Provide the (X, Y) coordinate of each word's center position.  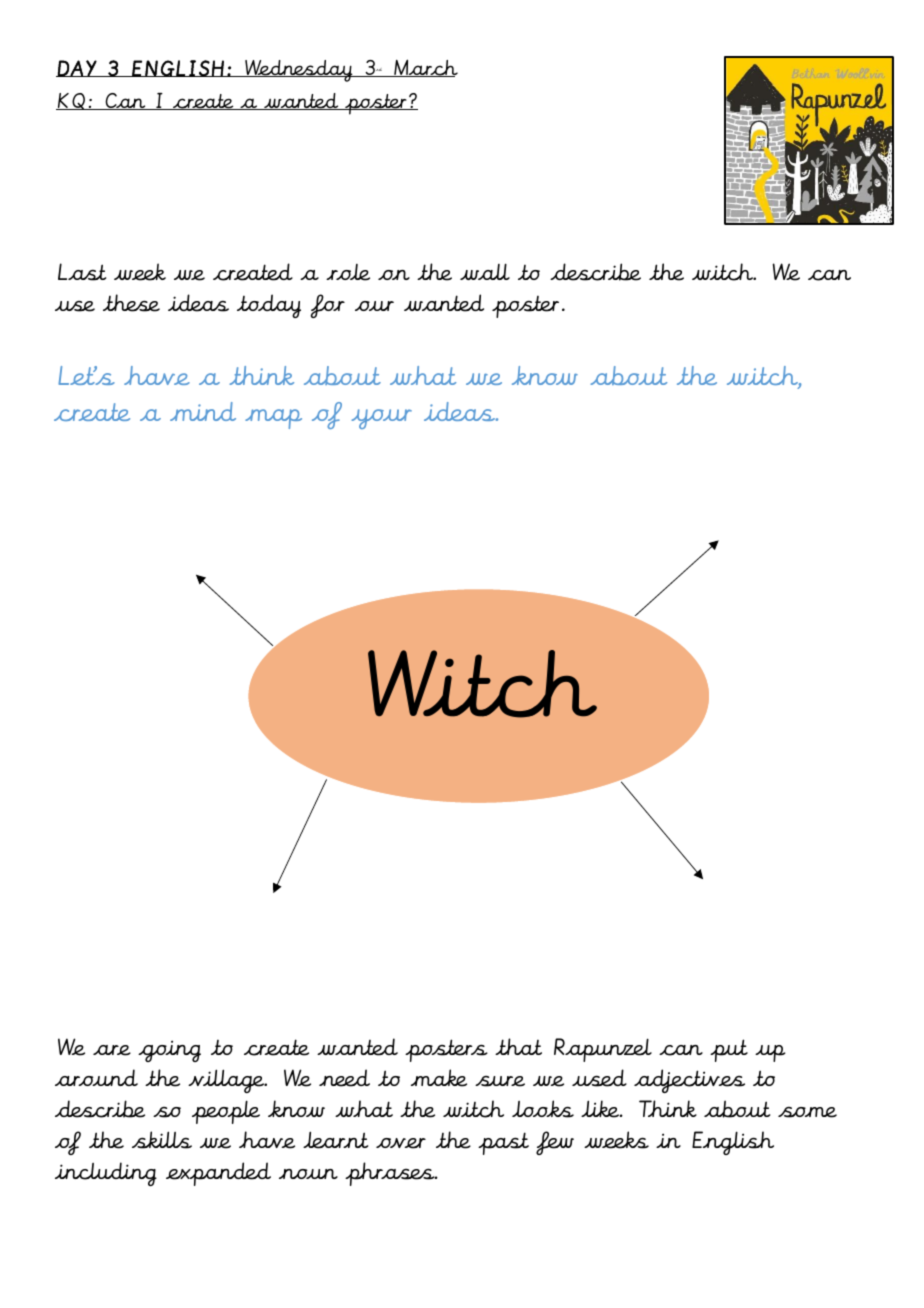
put (729, 1050)
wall (485, 271)
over (401, 1143)
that (518, 1046)
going (169, 1051)
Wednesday (299, 71)
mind (203, 411)
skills (162, 1140)
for (327, 306)
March (425, 68)
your (381, 419)
